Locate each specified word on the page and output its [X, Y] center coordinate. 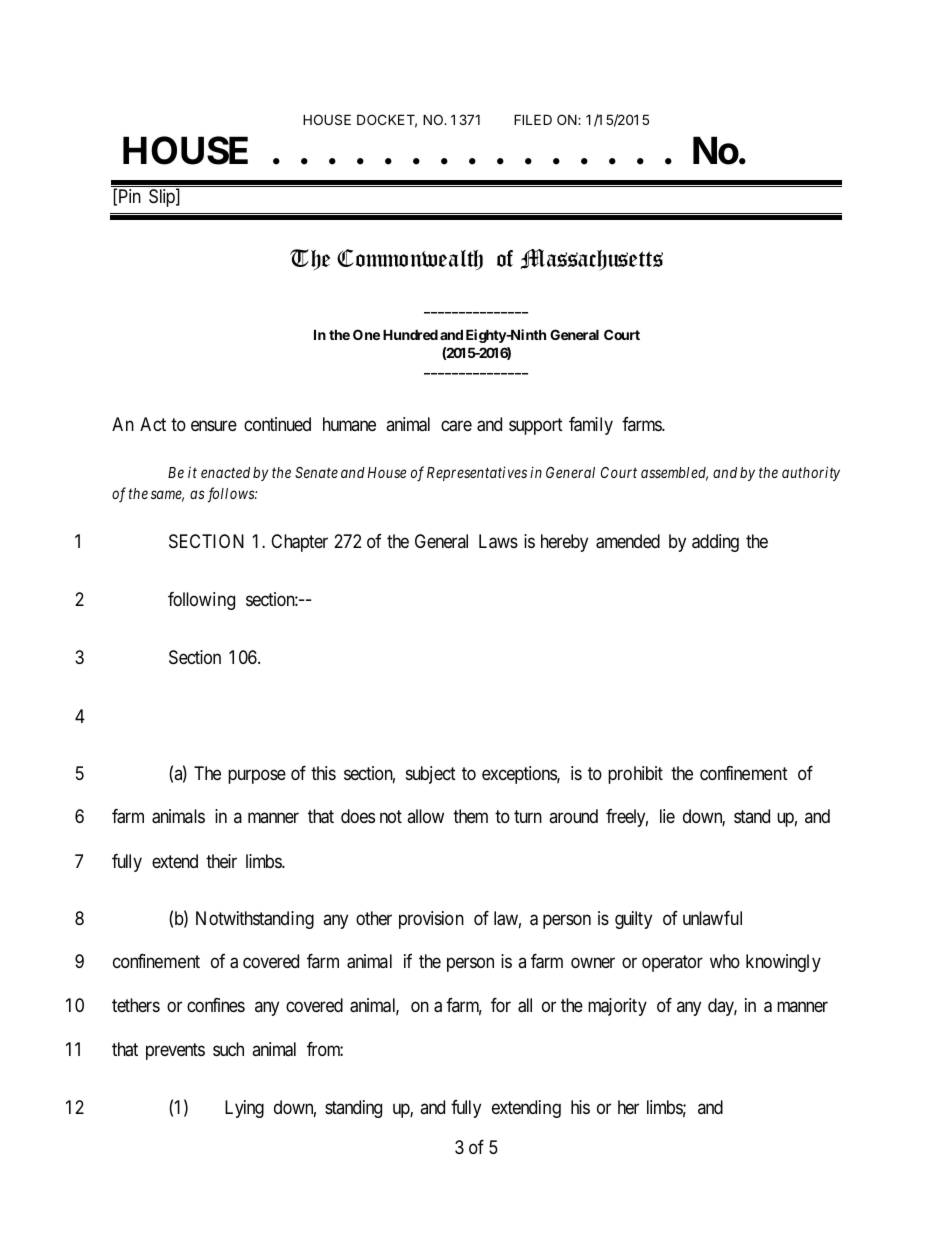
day [722, 1007]
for [501, 1005]
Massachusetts [592, 259]
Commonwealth [410, 259]
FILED [533, 119]
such [228, 1049]
